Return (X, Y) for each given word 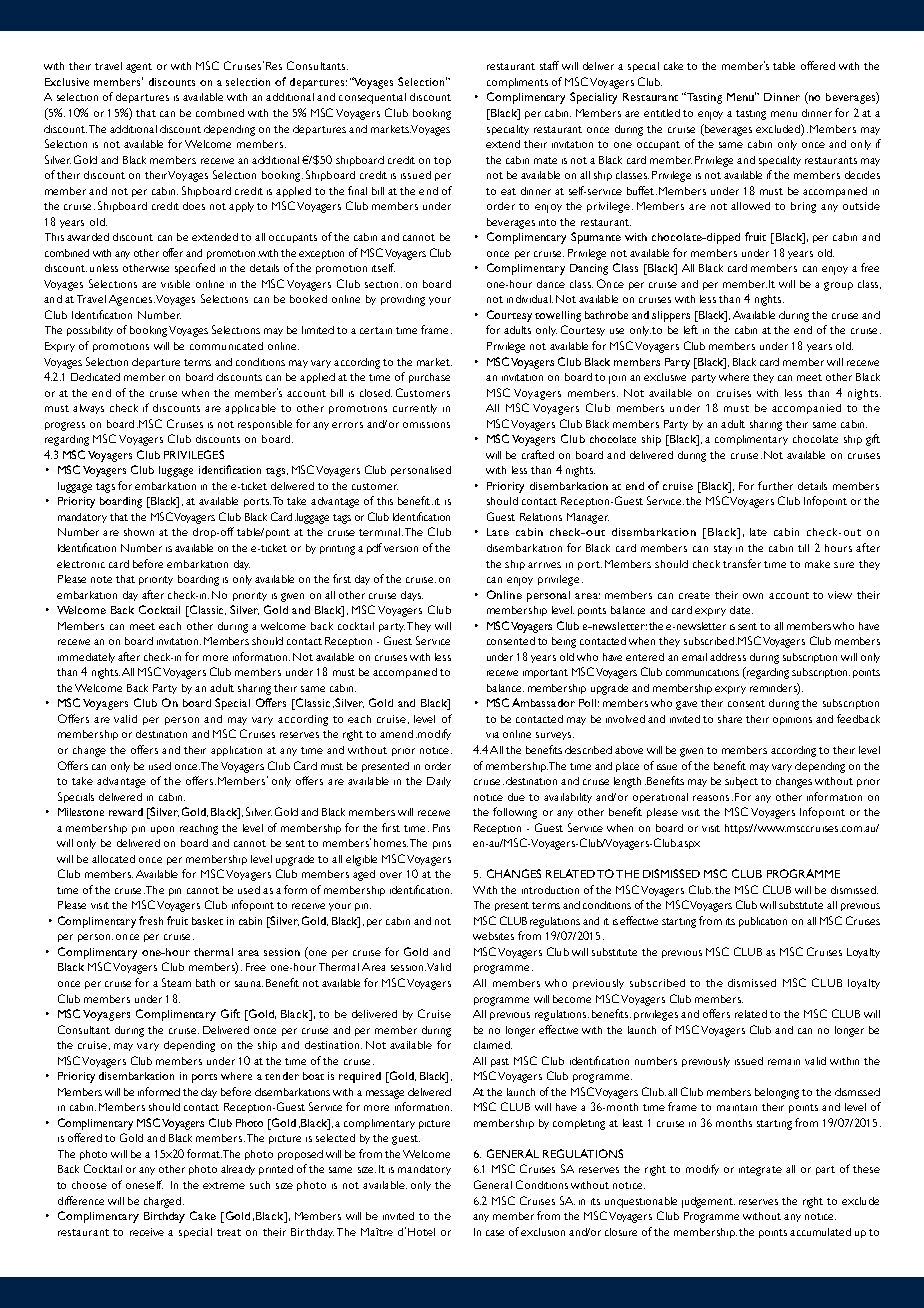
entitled (662, 113)
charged (162, 1202)
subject (741, 782)
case (495, 1233)
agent (139, 68)
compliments (517, 83)
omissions (426, 425)
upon (162, 830)
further (775, 485)
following (515, 813)
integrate (760, 1171)
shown (139, 532)
